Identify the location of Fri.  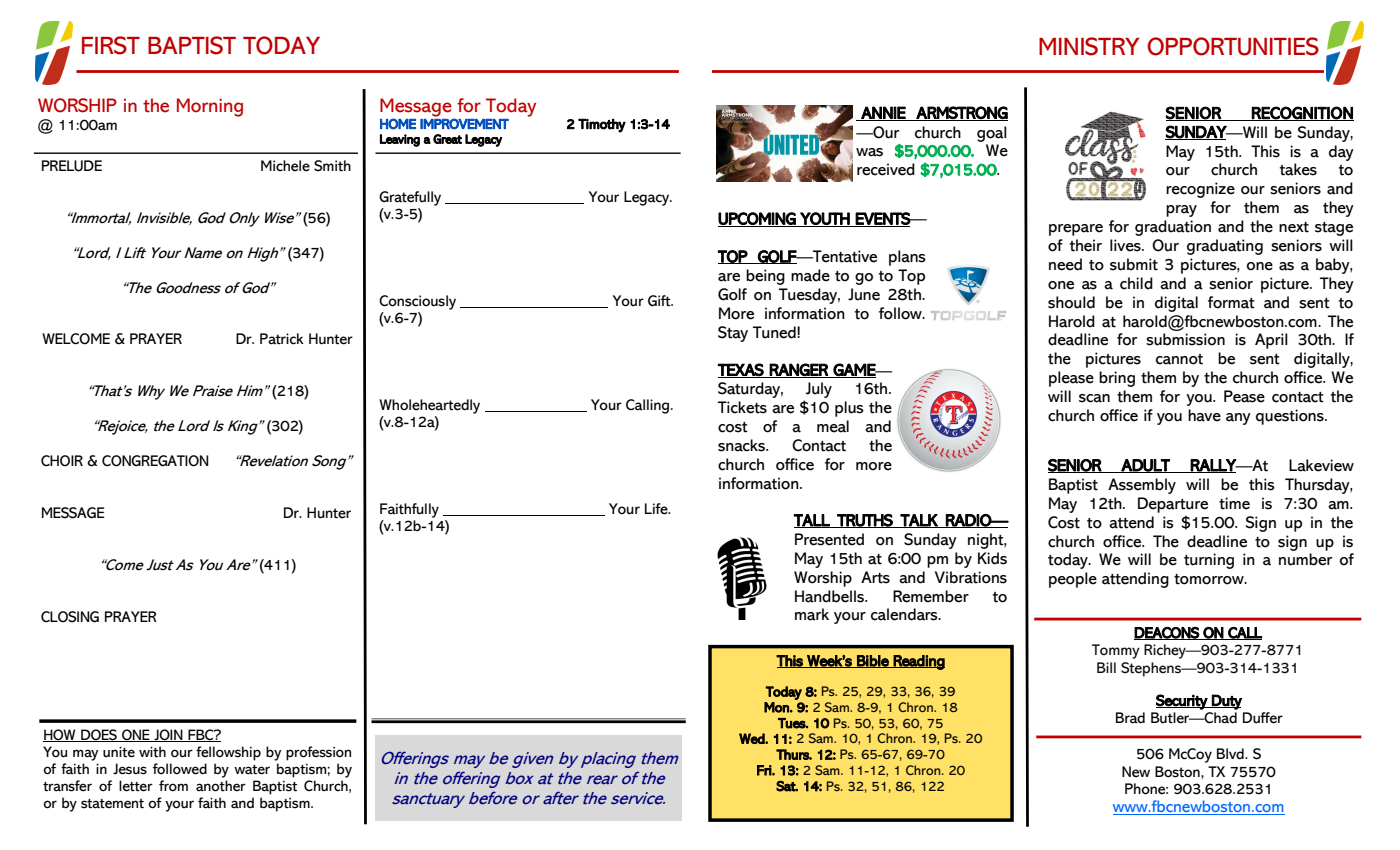
(765, 770).
